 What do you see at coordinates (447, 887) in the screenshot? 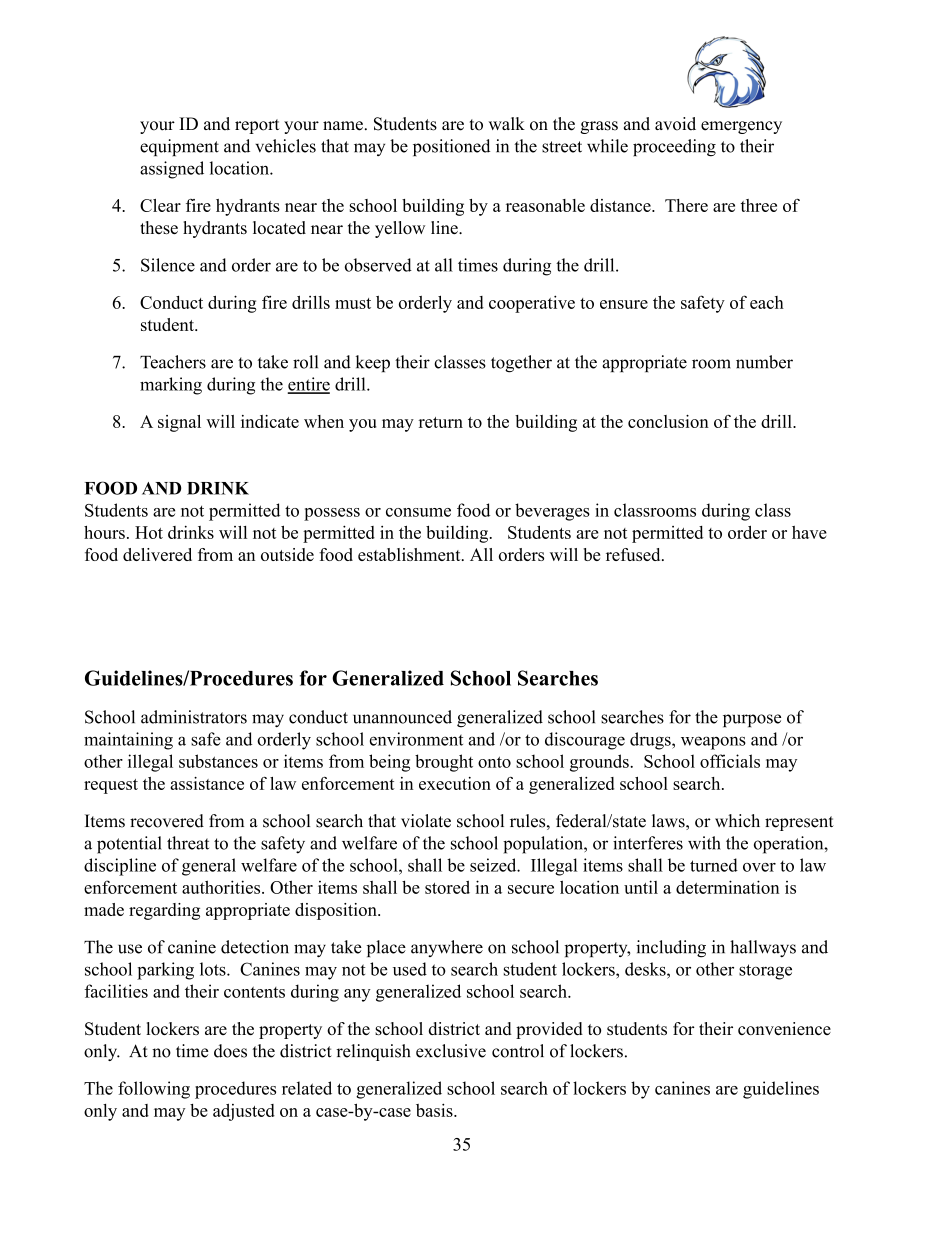
I see `stored` at bounding box center [447, 887].
